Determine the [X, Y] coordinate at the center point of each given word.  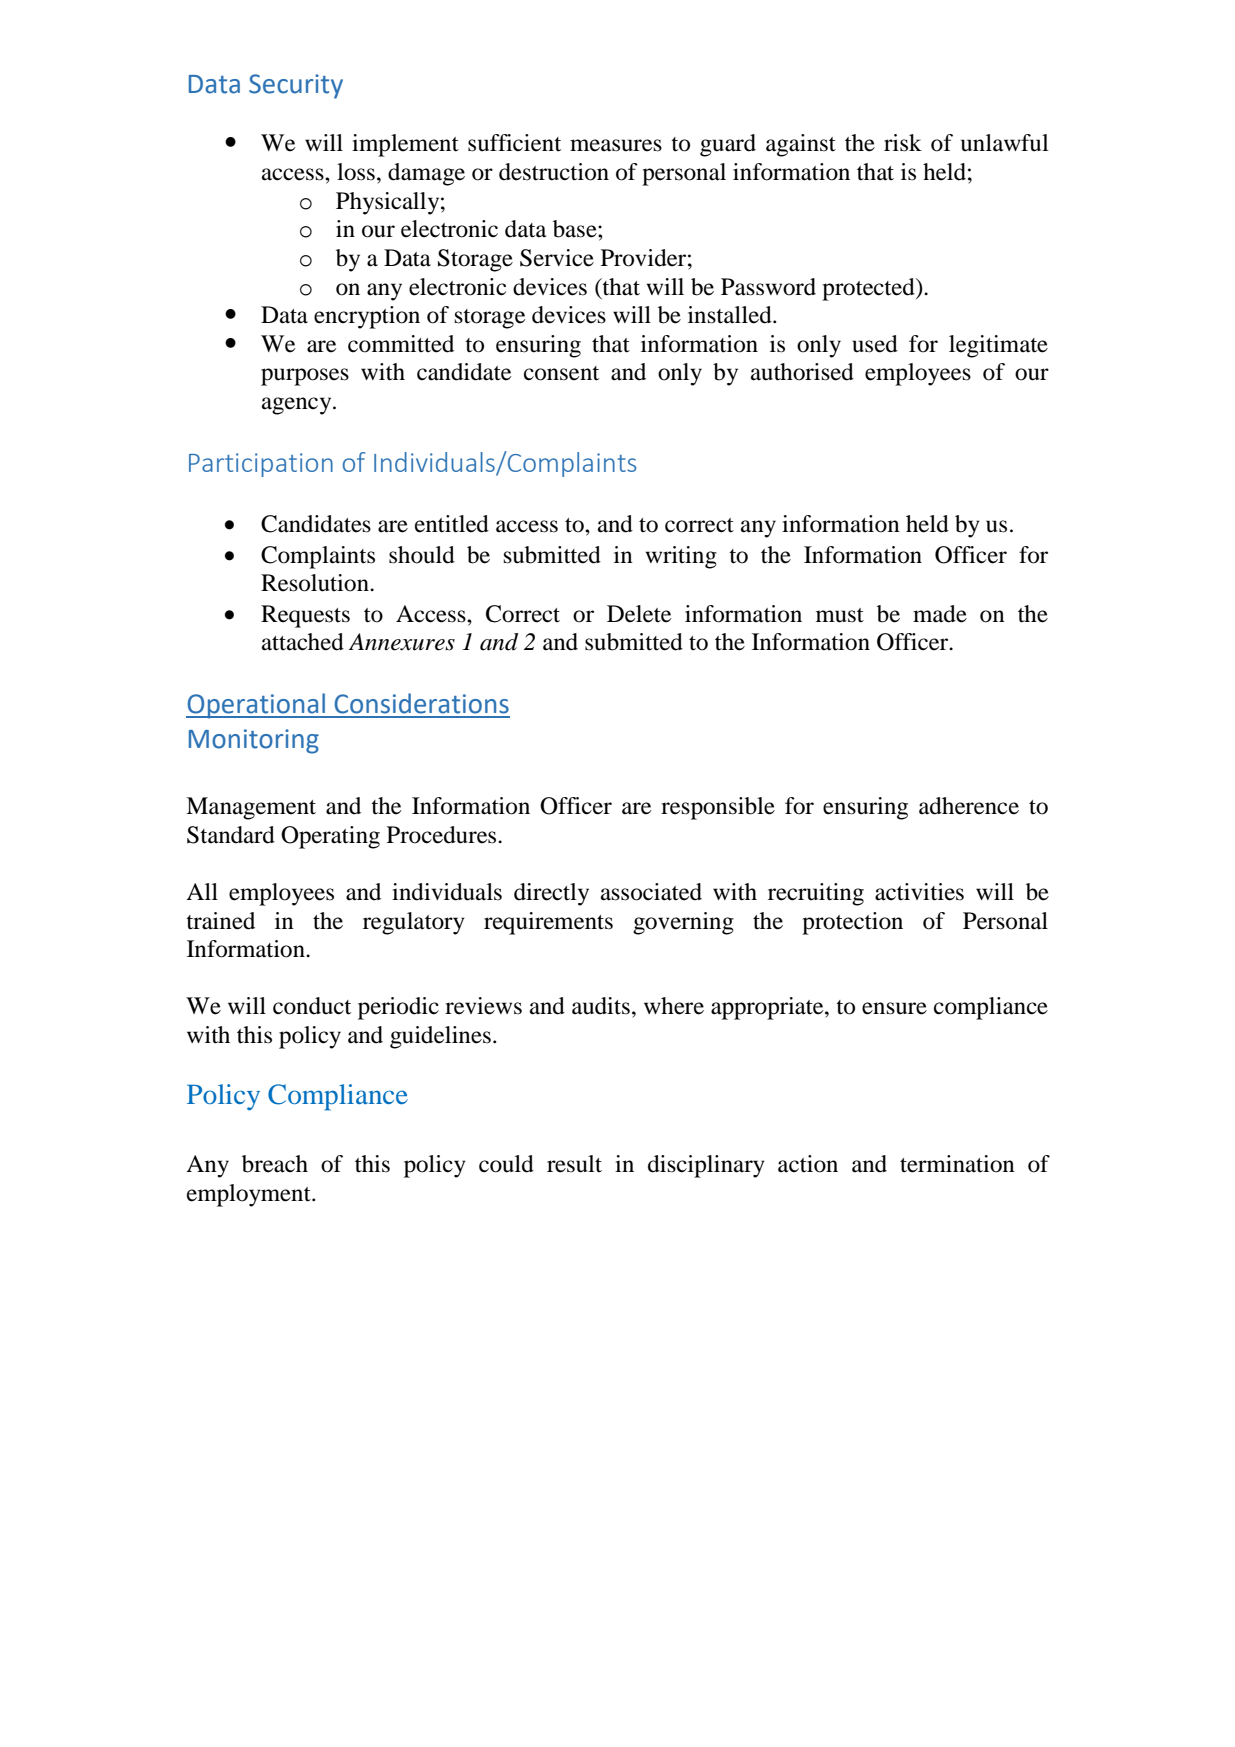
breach [275, 1164]
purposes [305, 377]
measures [616, 145]
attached [303, 642]
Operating [330, 837]
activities [919, 892]
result [574, 1164]
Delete [639, 614]
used [875, 344]
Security [296, 86]
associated [651, 892]
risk [903, 143]
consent [561, 373]
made [940, 614]
